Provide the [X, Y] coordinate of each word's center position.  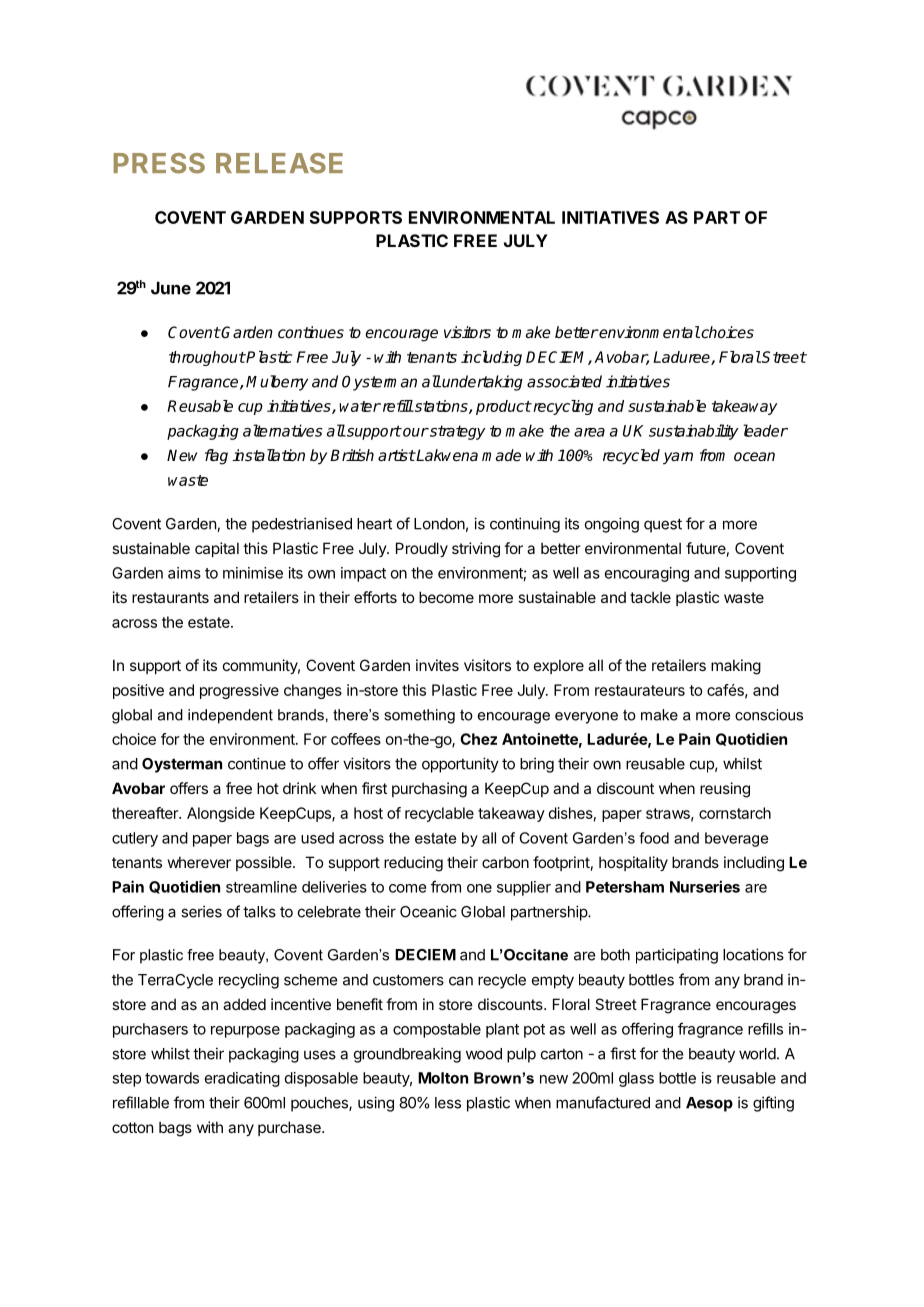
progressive [239, 691]
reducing [413, 864]
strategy [457, 432]
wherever [199, 862]
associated [564, 381]
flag [216, 457]
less [448, 1103]
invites [437, 665]
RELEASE [279, 163]
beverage [736, 839]
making [736, 667]
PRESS [159, 163]
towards [172, 1078]
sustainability [694, 432]
